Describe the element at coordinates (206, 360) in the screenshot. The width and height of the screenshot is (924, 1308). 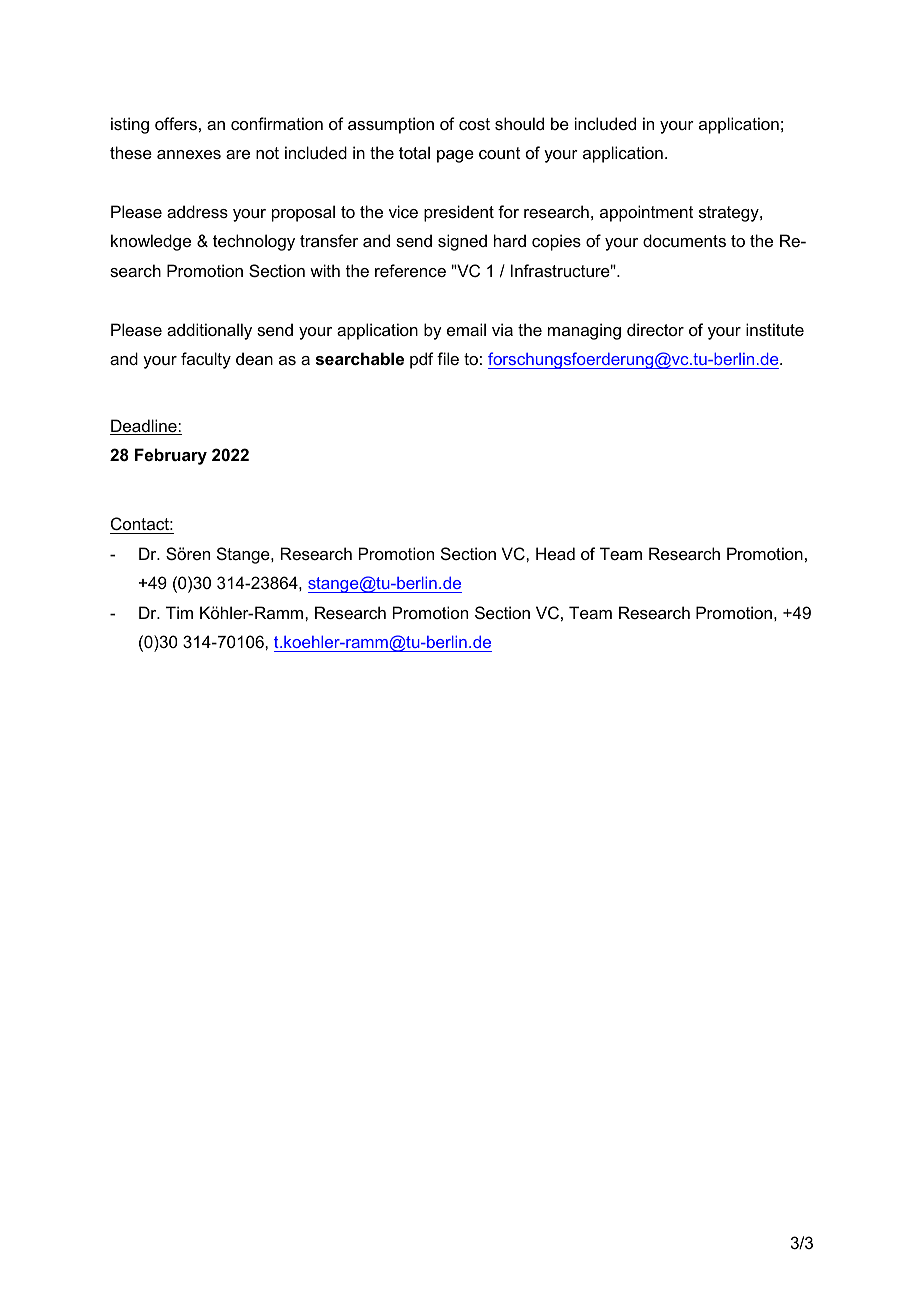
I see `faculty` at that location.
